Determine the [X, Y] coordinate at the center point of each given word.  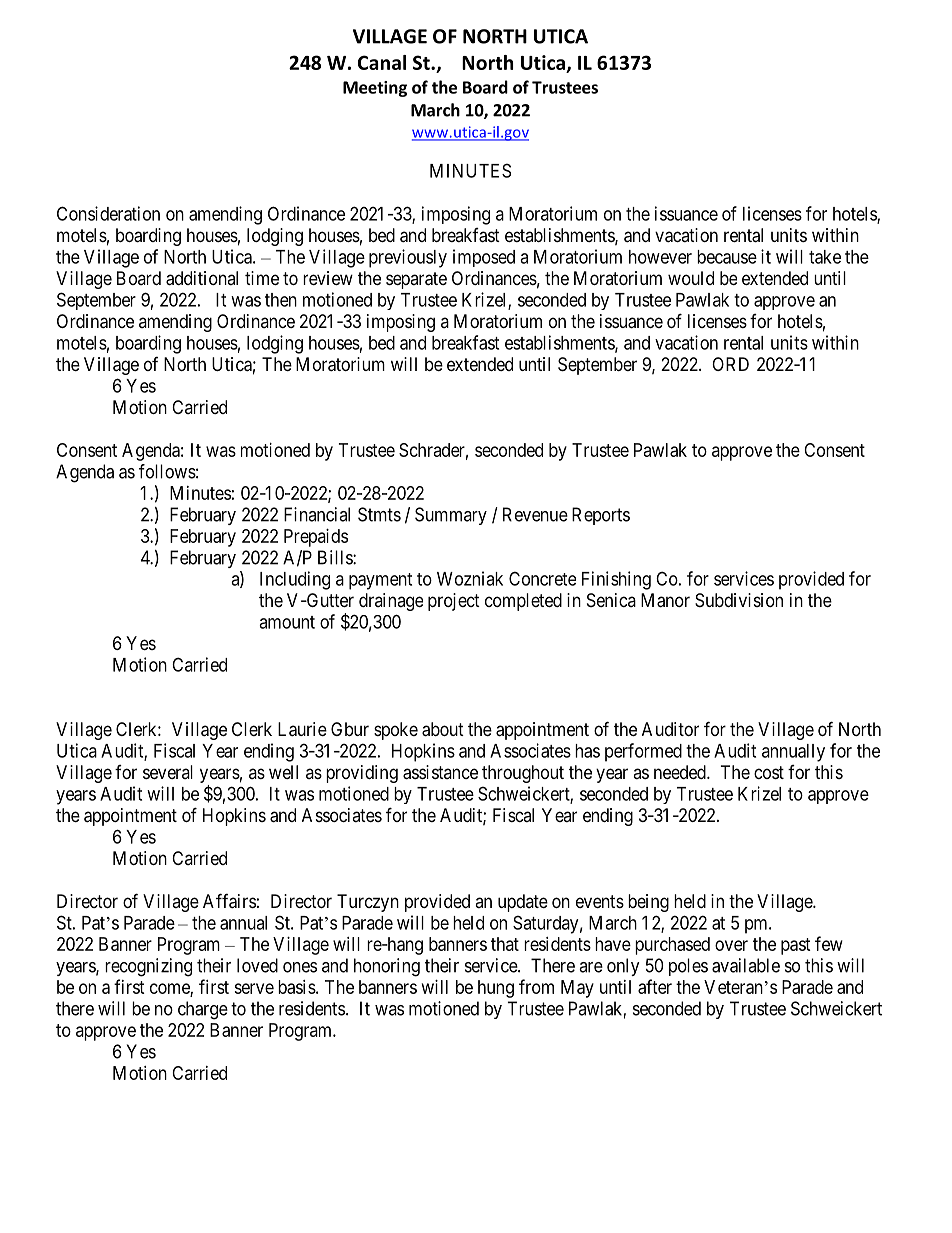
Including [295, 580]
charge [203, 1010]
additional [202, 278]
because [727, 257]
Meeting [375, 89]
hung [496, 989]
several [168, 772]
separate [416, 280]
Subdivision [739, 600]
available [746, 965]
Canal [382, 62]
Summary [451, 516]
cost [769, 772]
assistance [440, 772]
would [691, 278]
